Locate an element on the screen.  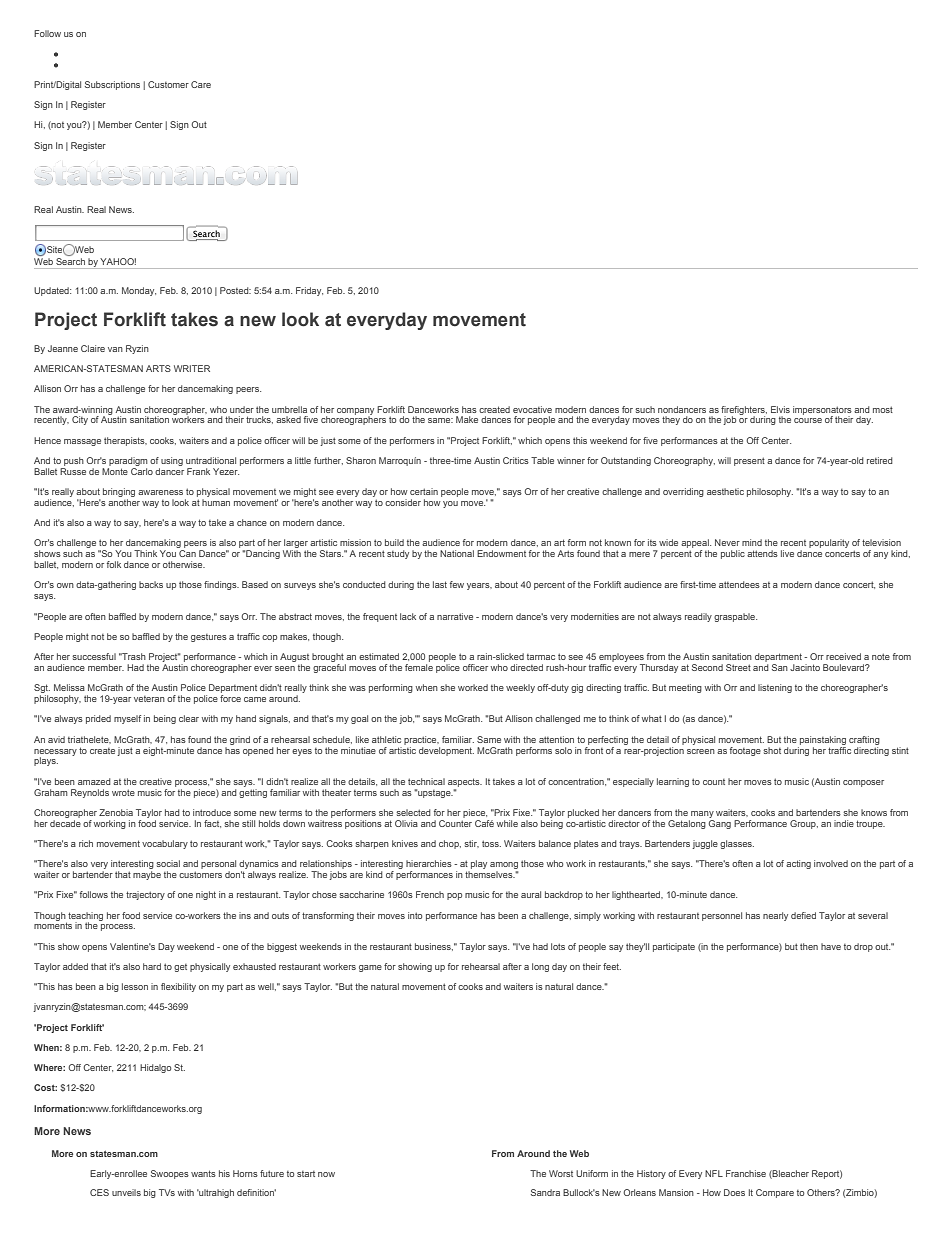
received is located at coordinates (843, 656).
